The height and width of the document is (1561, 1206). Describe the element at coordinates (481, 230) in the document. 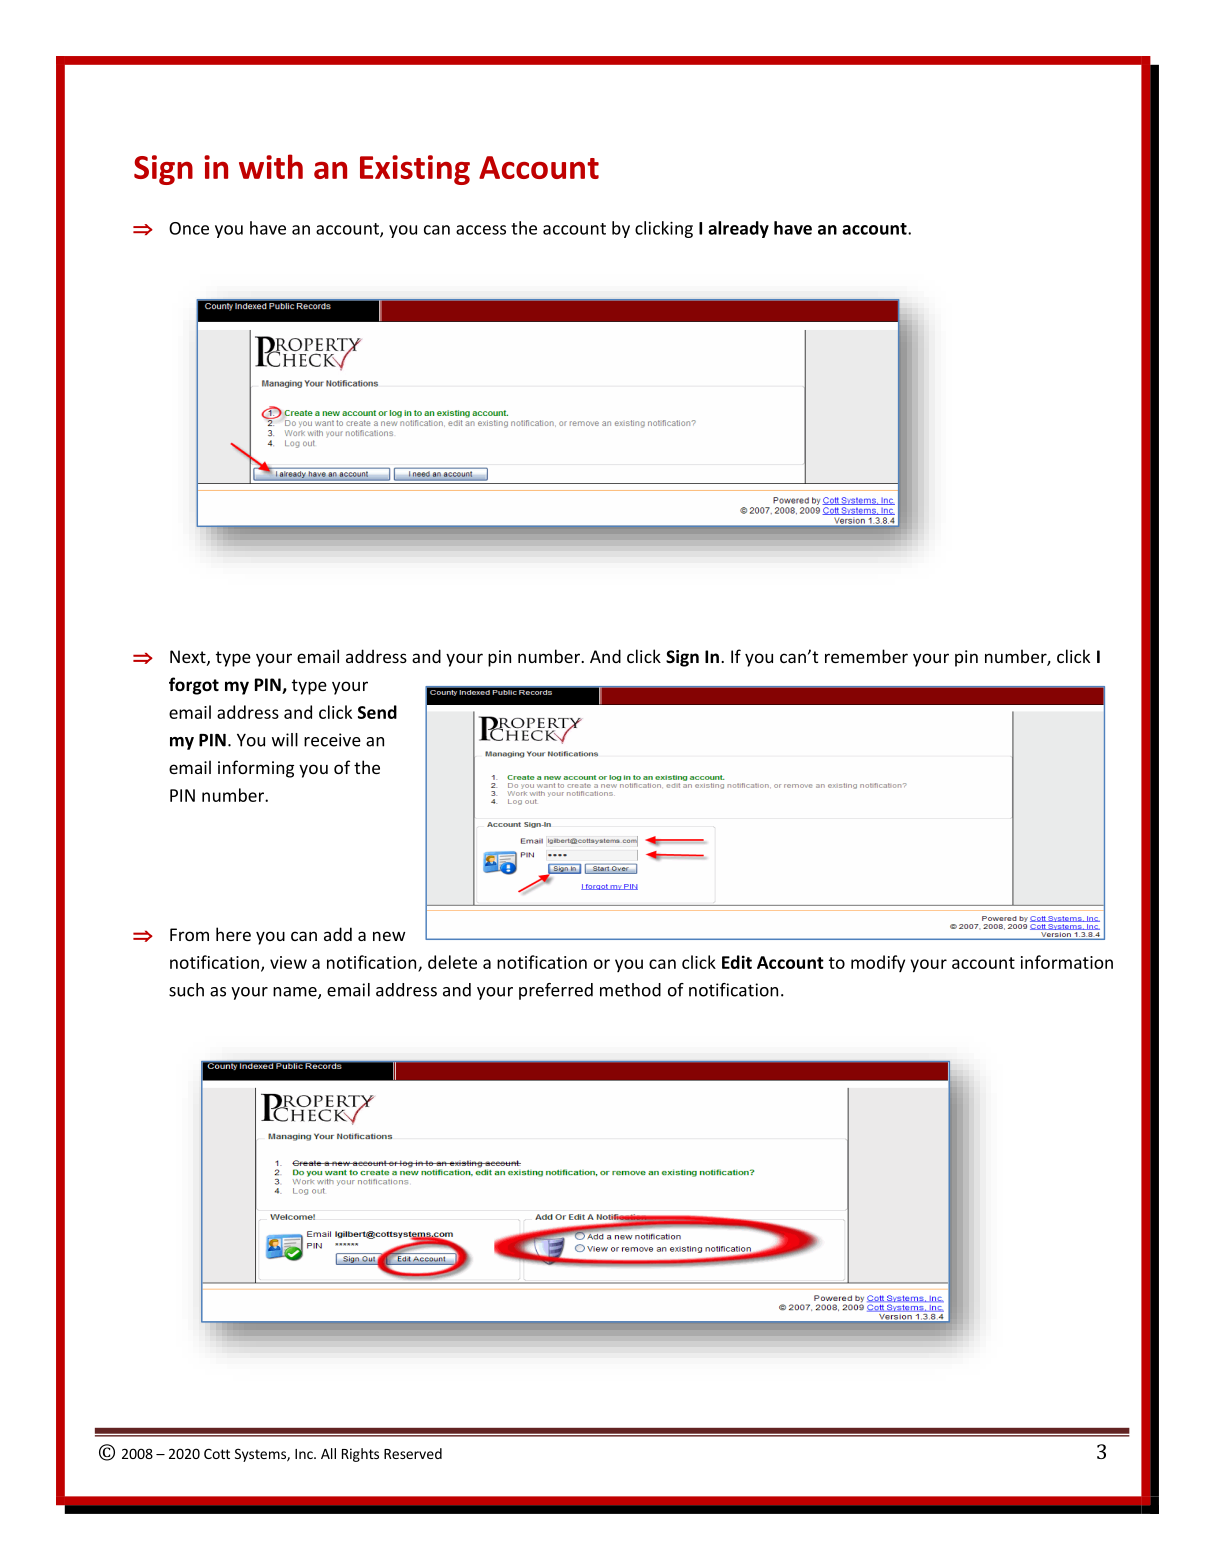

I see `access` at that location.
